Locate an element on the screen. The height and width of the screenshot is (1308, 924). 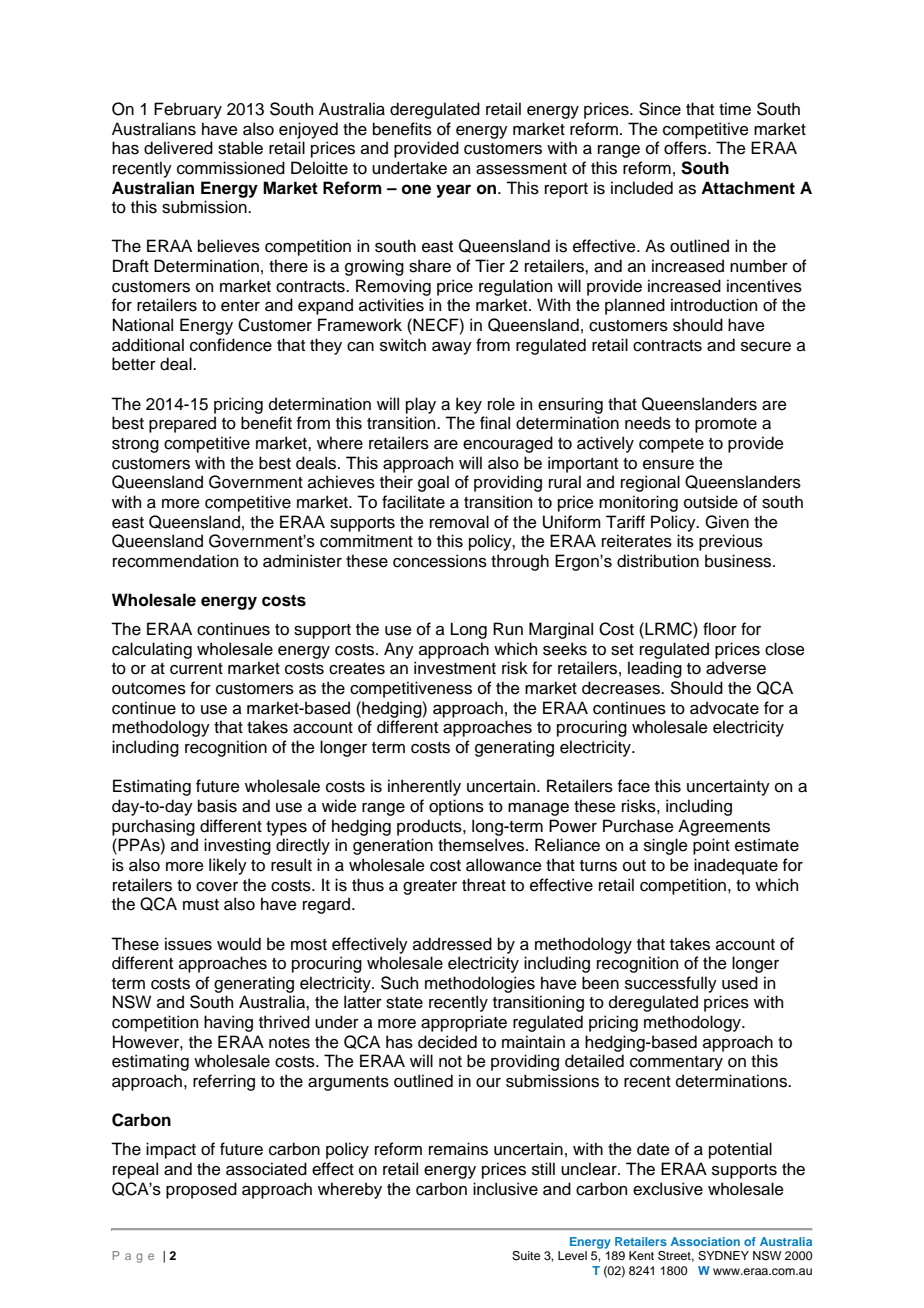
issues is located at coordinates (188, 944).
